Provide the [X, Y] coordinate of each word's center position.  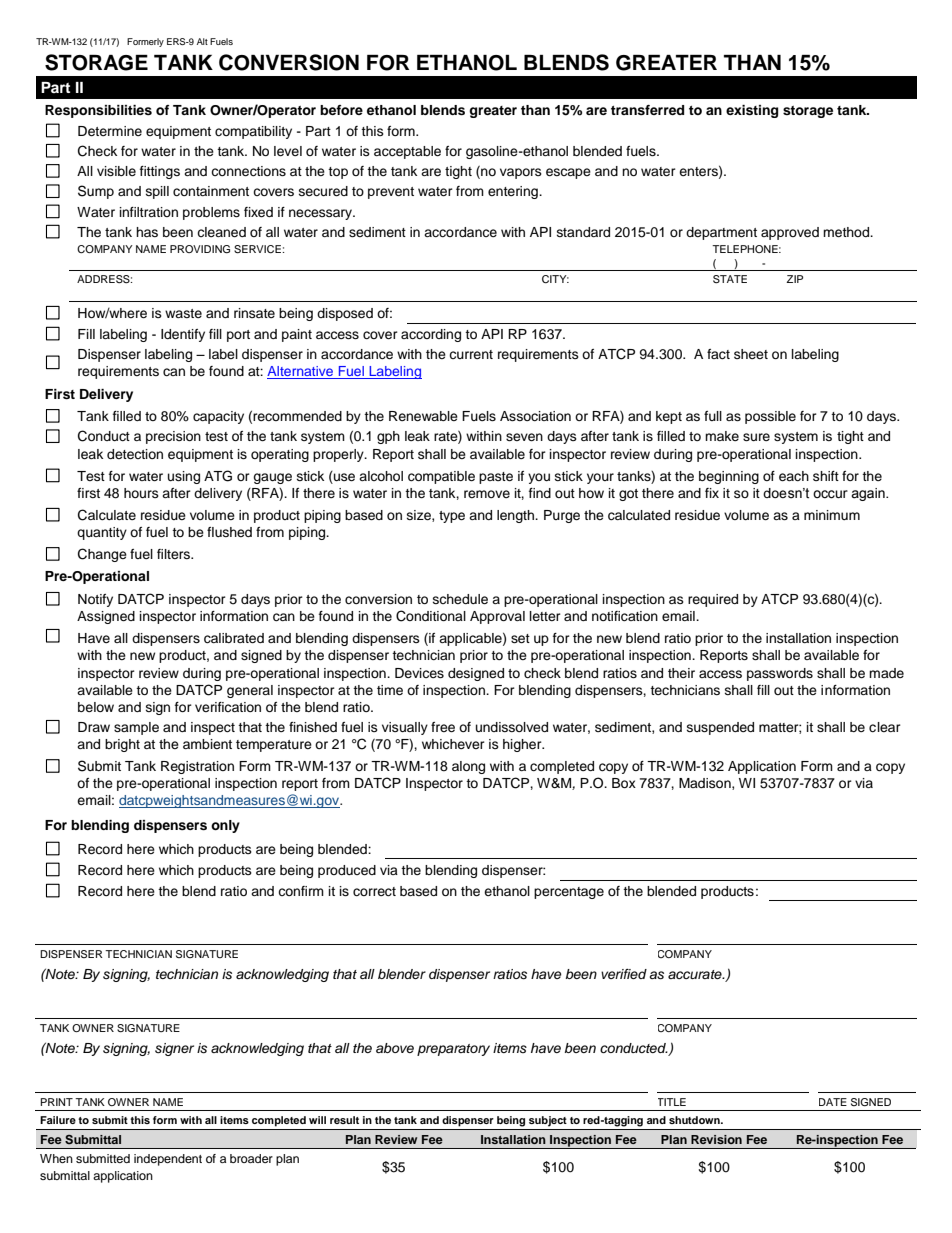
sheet [751, 354]
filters [175, 554]
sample [136, 728]
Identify [183, 335]
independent [168, 1160]
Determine [110, 131]
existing [752, 111]
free [443, 727]
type [452, 517]
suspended [720, 728]
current [471, 354]
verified [624, 974]
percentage [569, 893]
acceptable [407, 152]
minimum [832, 515]
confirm [301, 891]
